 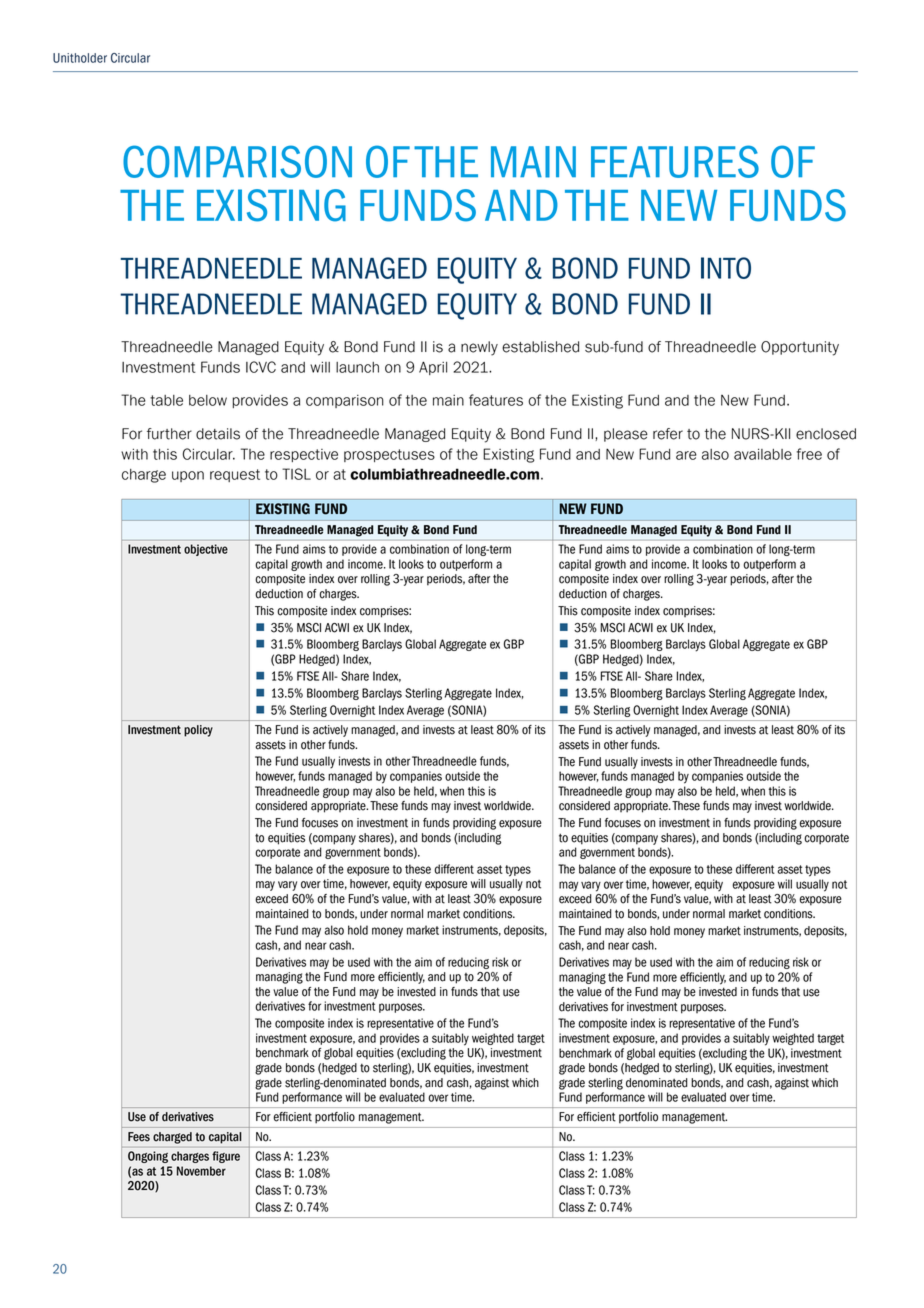 I want to click on free, so click(x=809, y=454).
